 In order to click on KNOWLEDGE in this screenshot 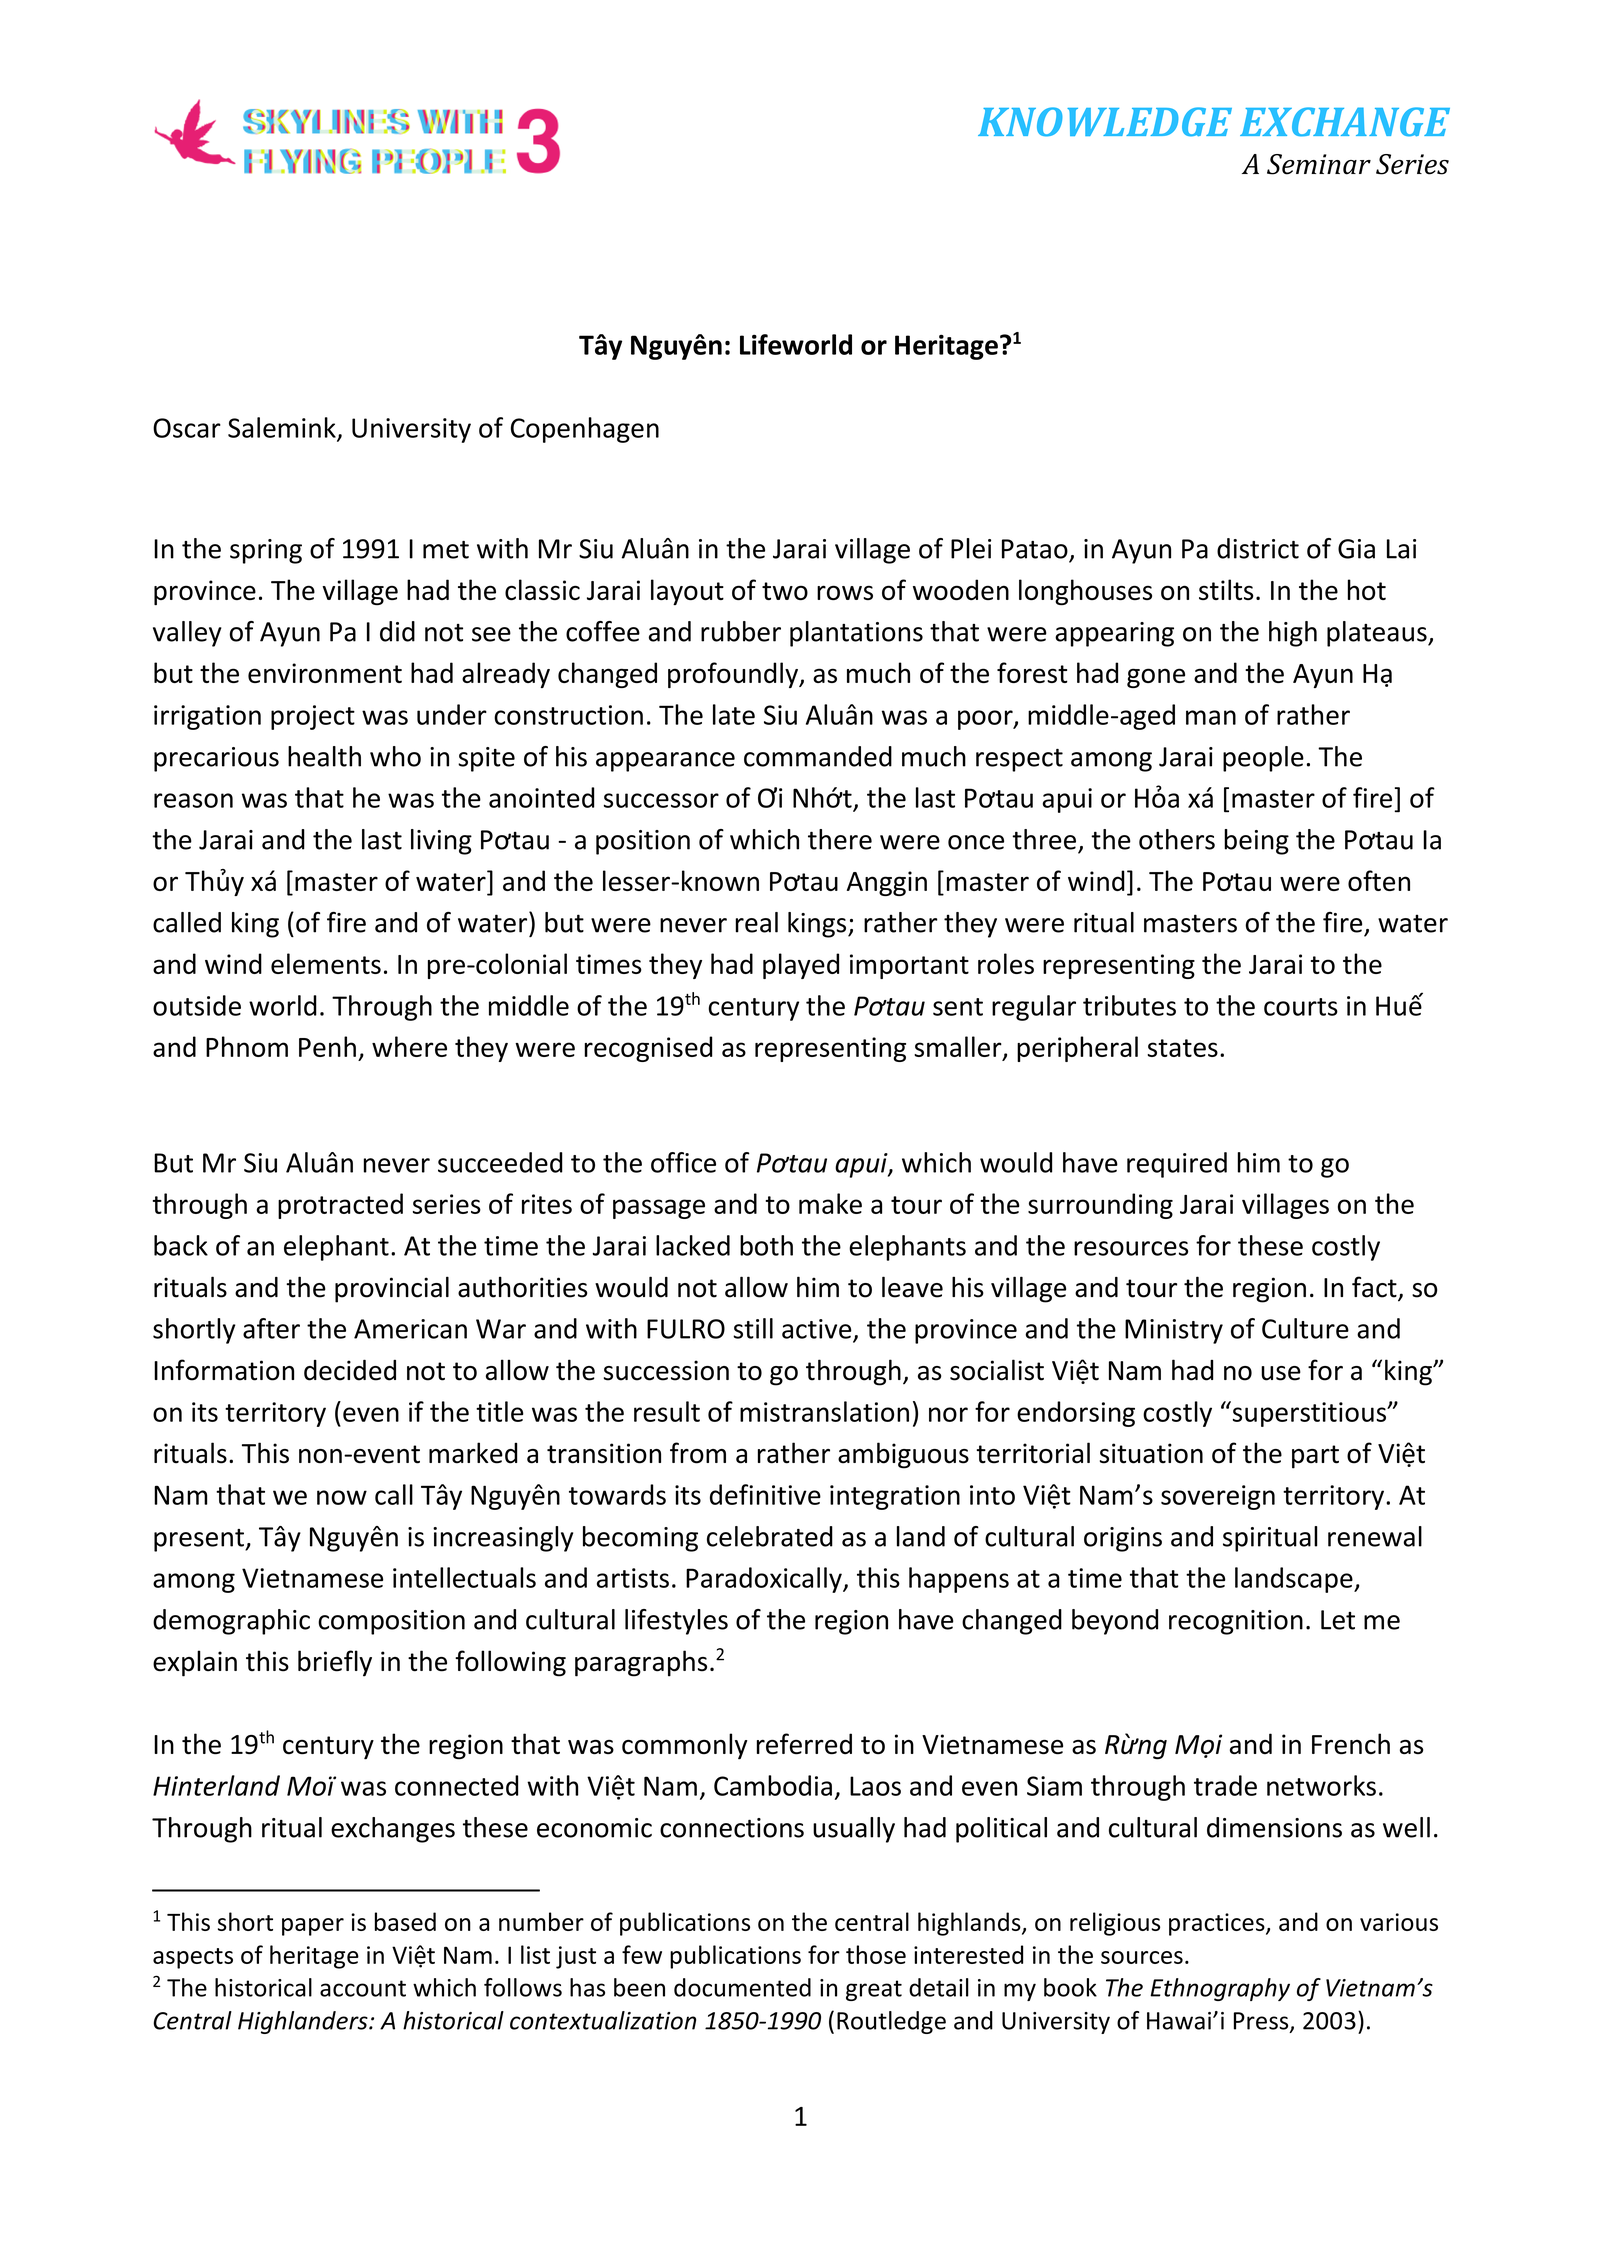, I will do `click(1105, 122)`.
